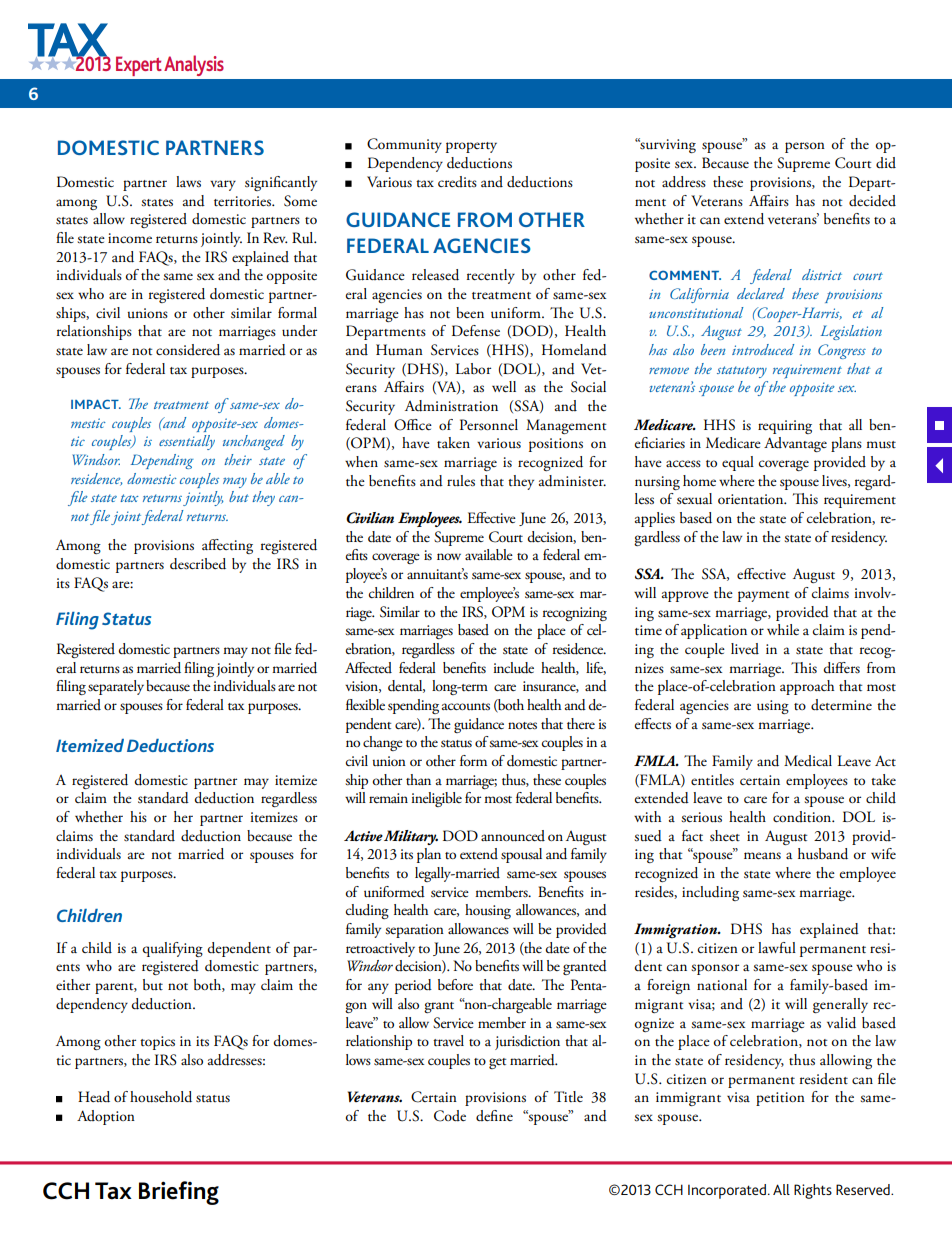 The width and height of the document is (952, 1233). I want to click on decided, so click(872, 201).
